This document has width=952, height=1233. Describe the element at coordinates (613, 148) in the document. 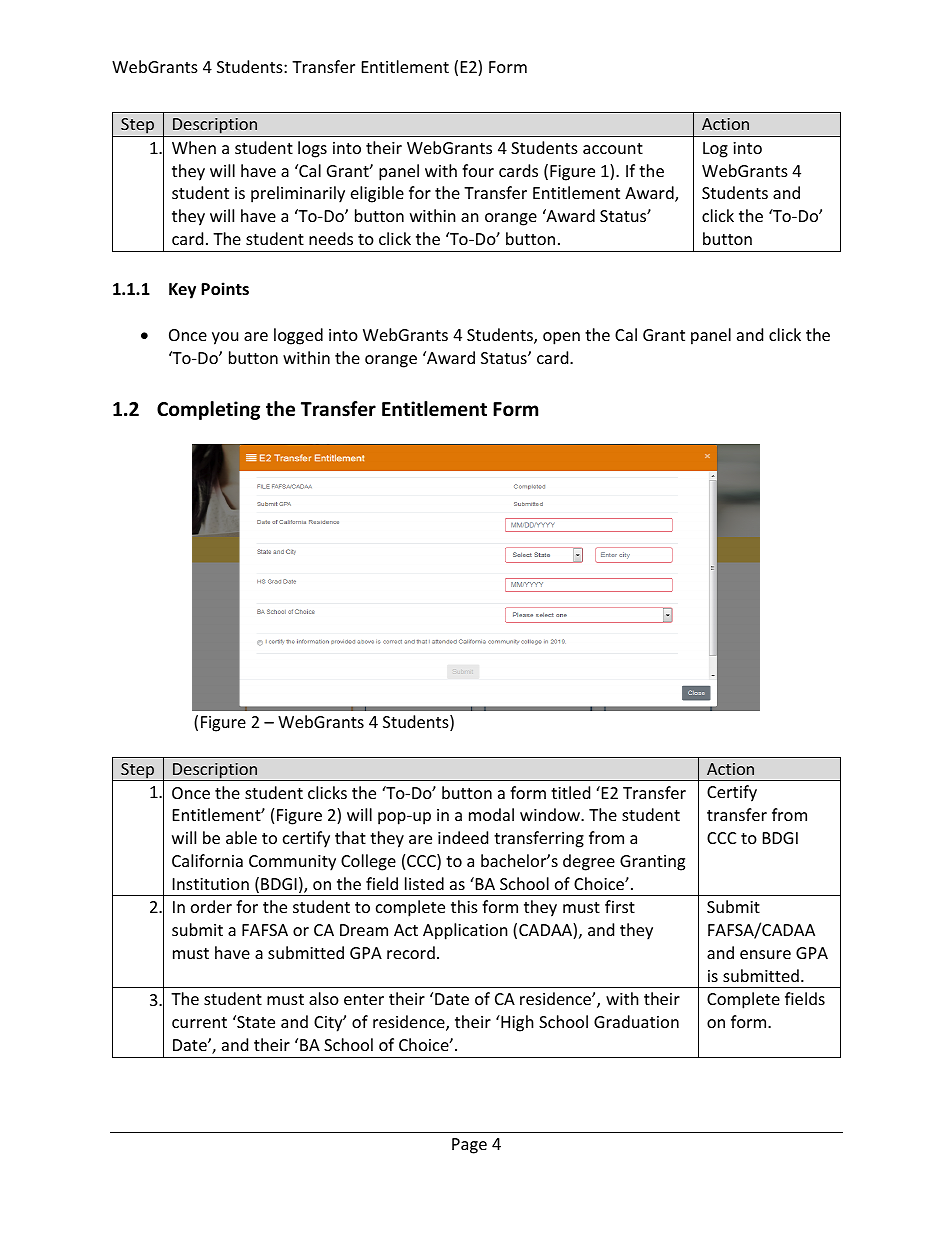

I see `account` at that location.
